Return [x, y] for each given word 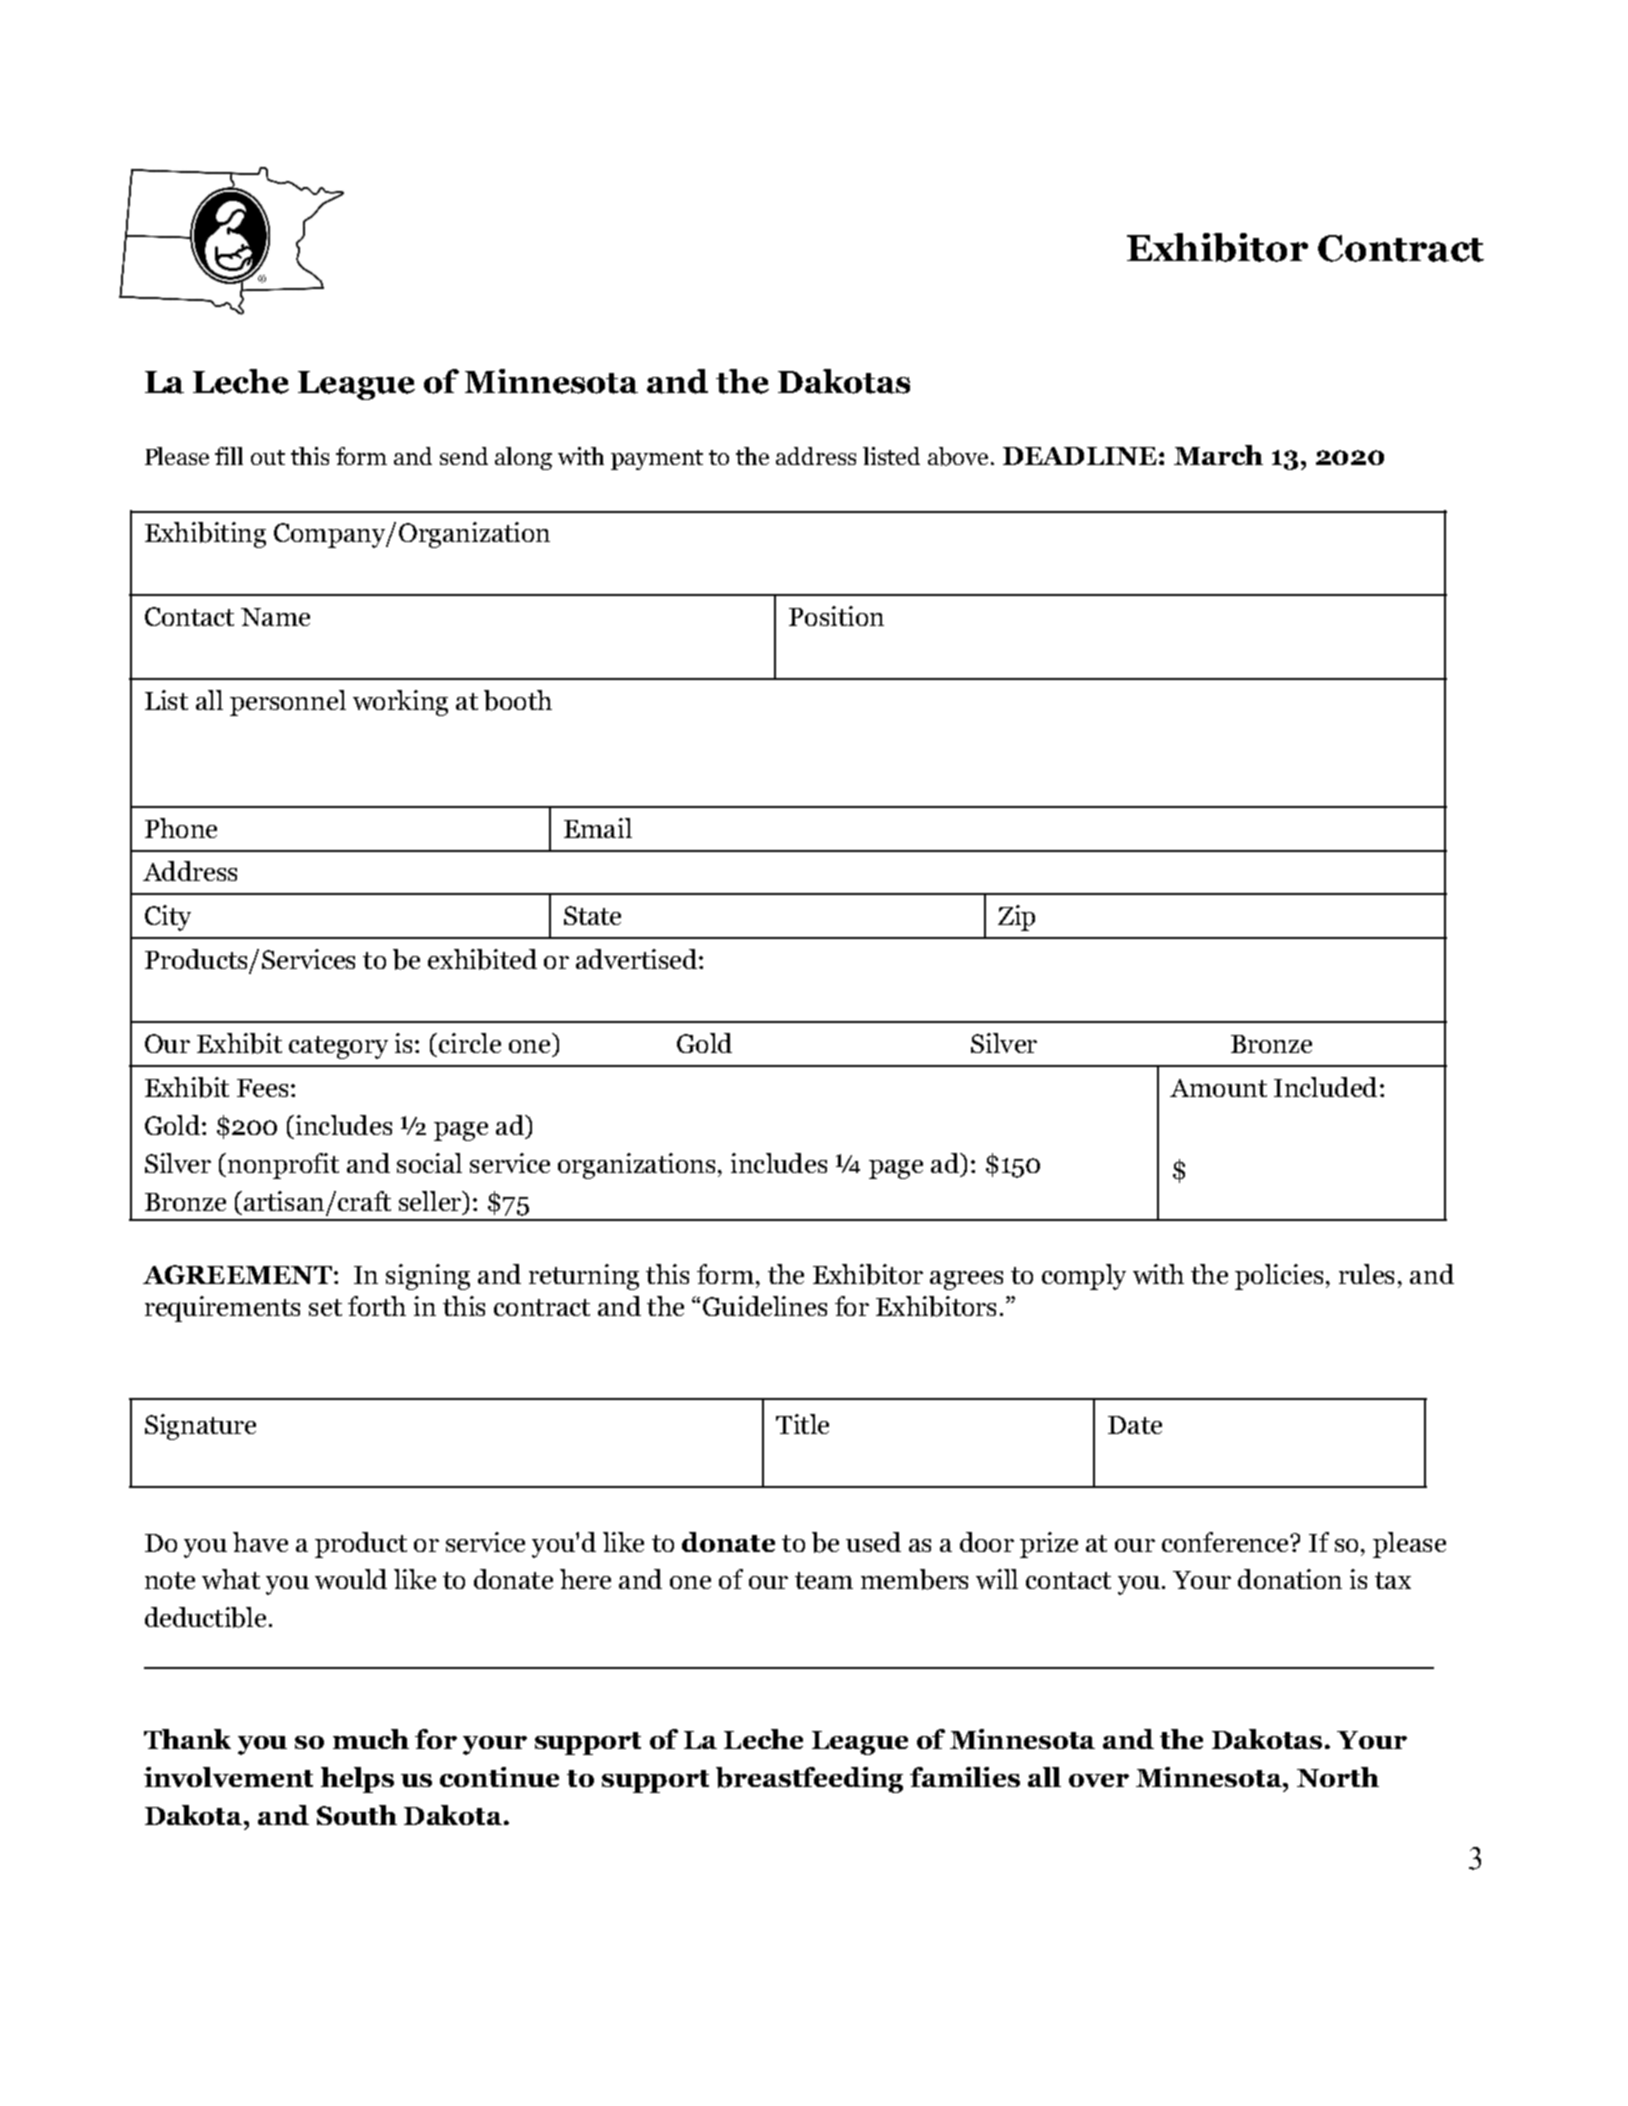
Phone [181, 828]
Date [1135, 1425]
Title [802, 1424]
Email [598, 828]
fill [229, 456]
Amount [1218, 1088]
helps [357, 1780]
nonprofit [283, 1166]
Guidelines [765, 1306]
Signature [200, 1427]
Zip [1016, 918]
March [1218, 455]
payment [657, 460]
